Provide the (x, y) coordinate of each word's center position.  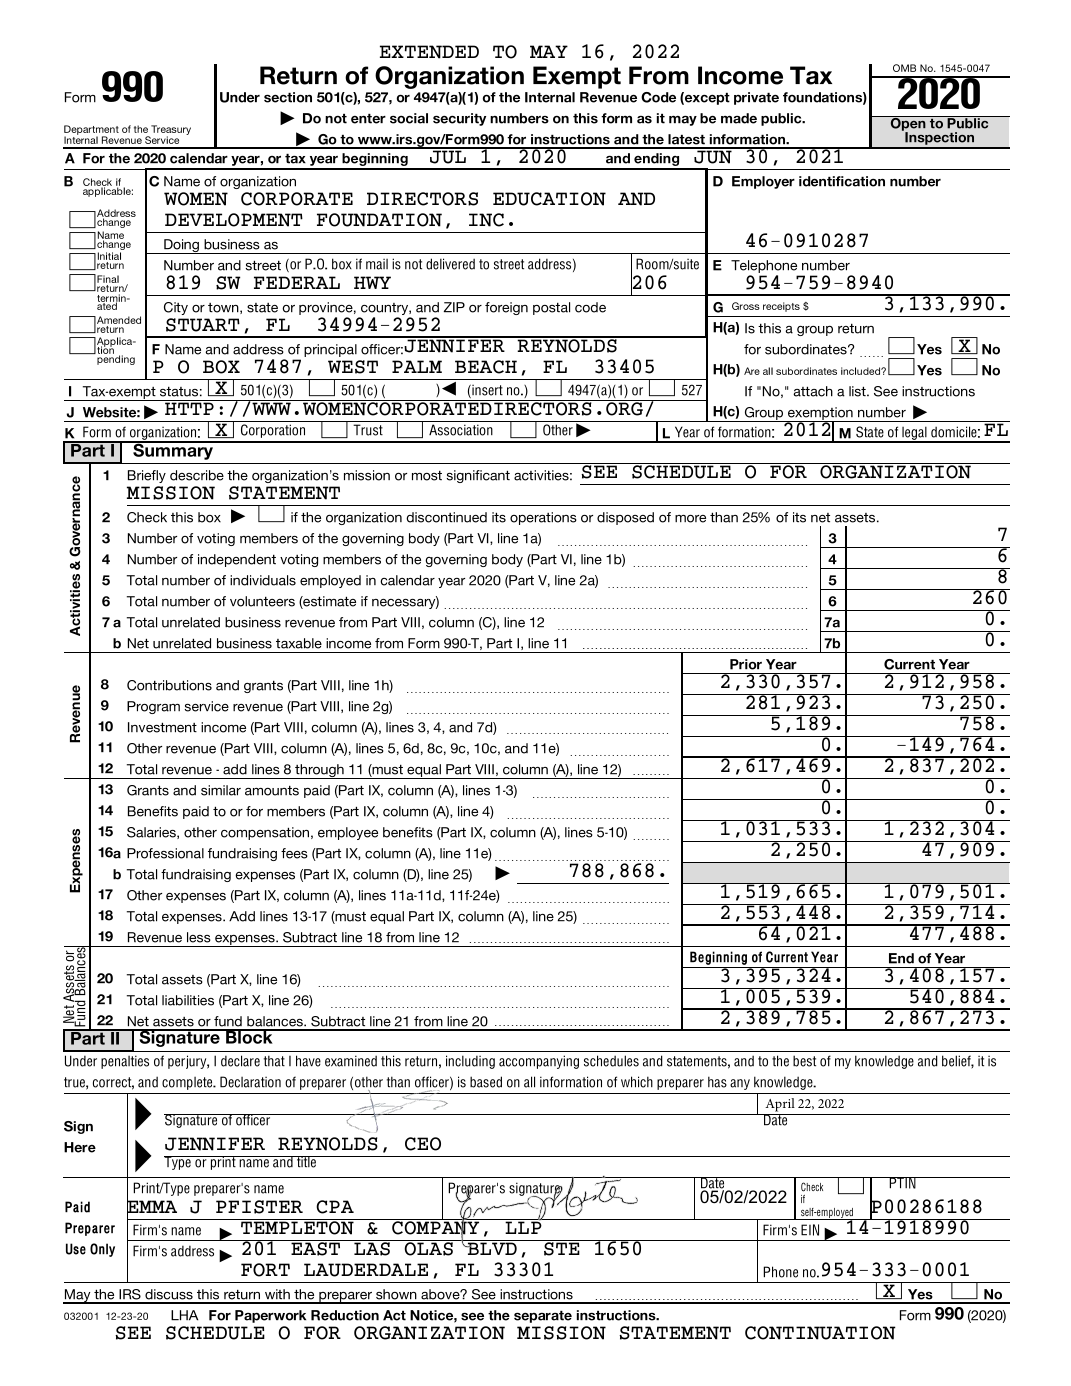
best (804, 1061)
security (459, 119)
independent (237, 560)
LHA (184, 1315)
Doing (182, 246)
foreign (506, 308)
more (690, 519)
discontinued (446, 517)
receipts (781, 307)
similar (221, 790)
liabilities (188, 1000)
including (470, 1062)
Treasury (170, 131)
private (756, 98)
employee (348, 833)
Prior (746, 664)
